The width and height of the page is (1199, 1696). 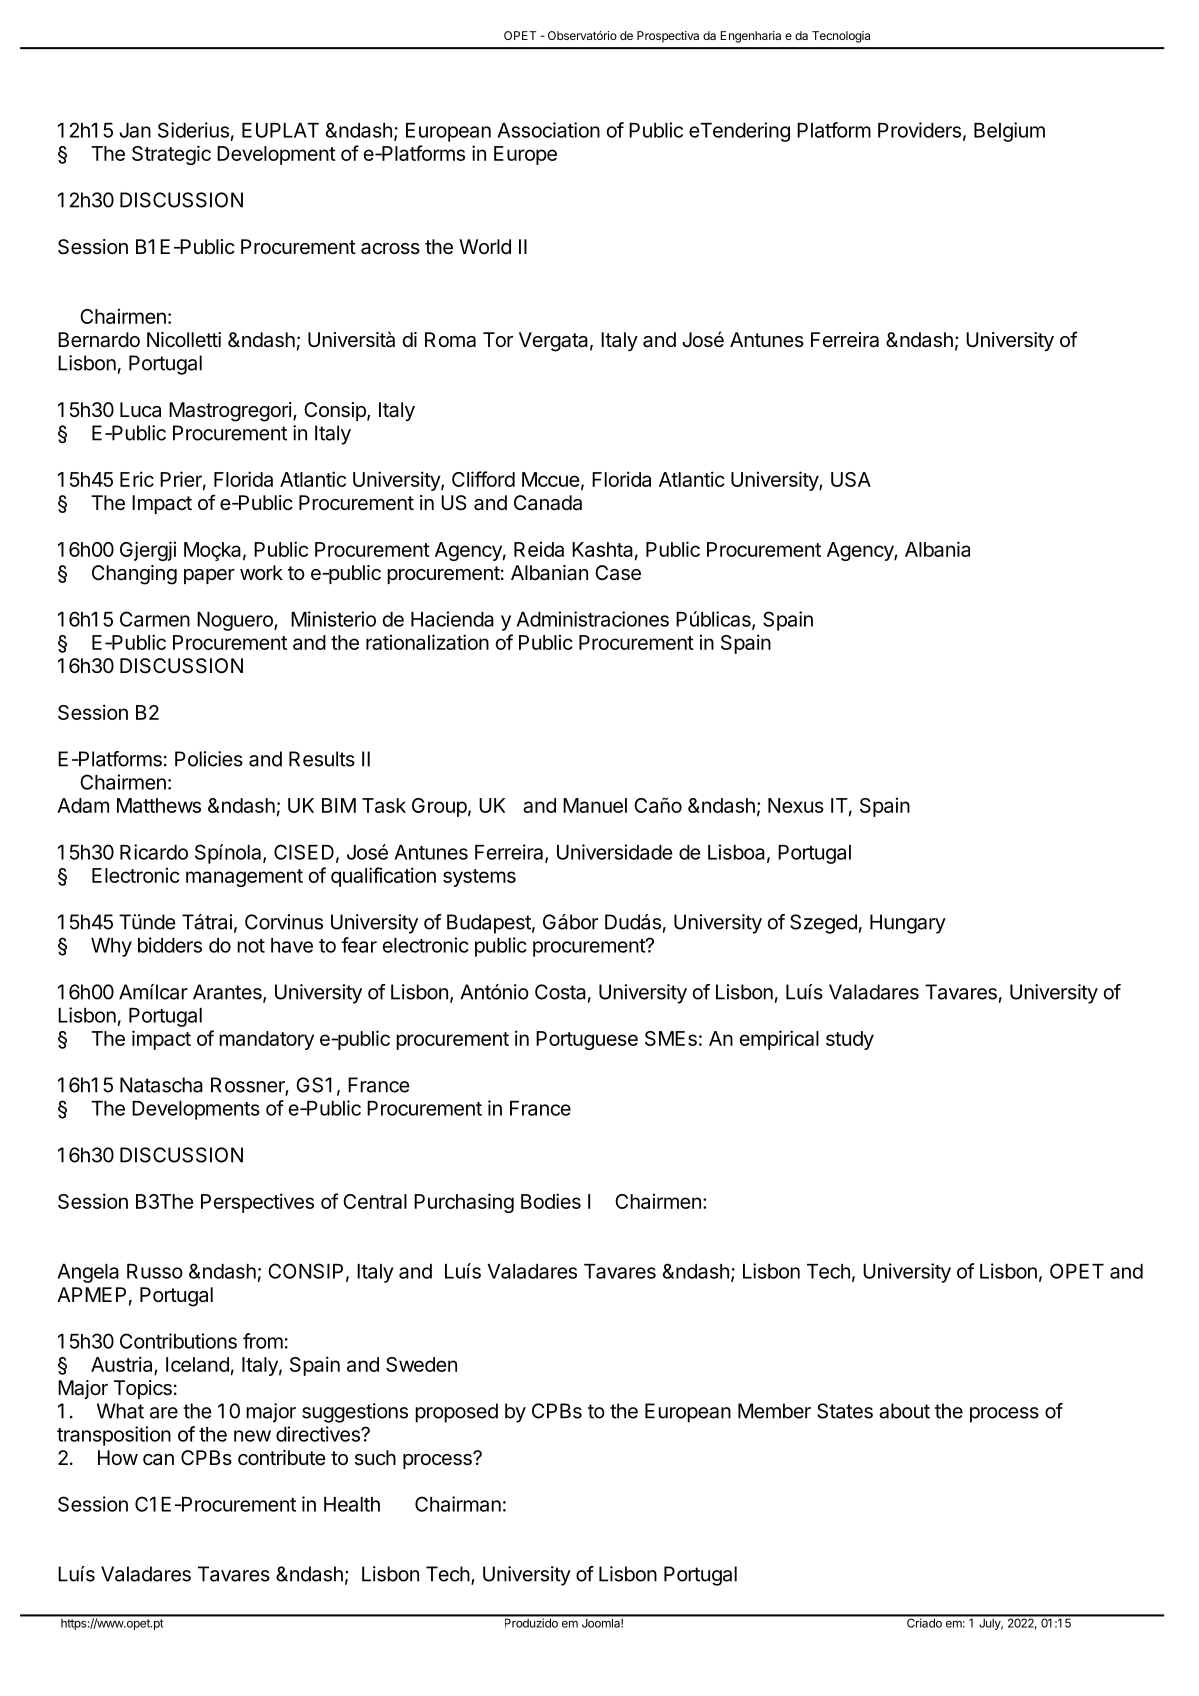 I want to click on Association, so click(x=548, y=130).
